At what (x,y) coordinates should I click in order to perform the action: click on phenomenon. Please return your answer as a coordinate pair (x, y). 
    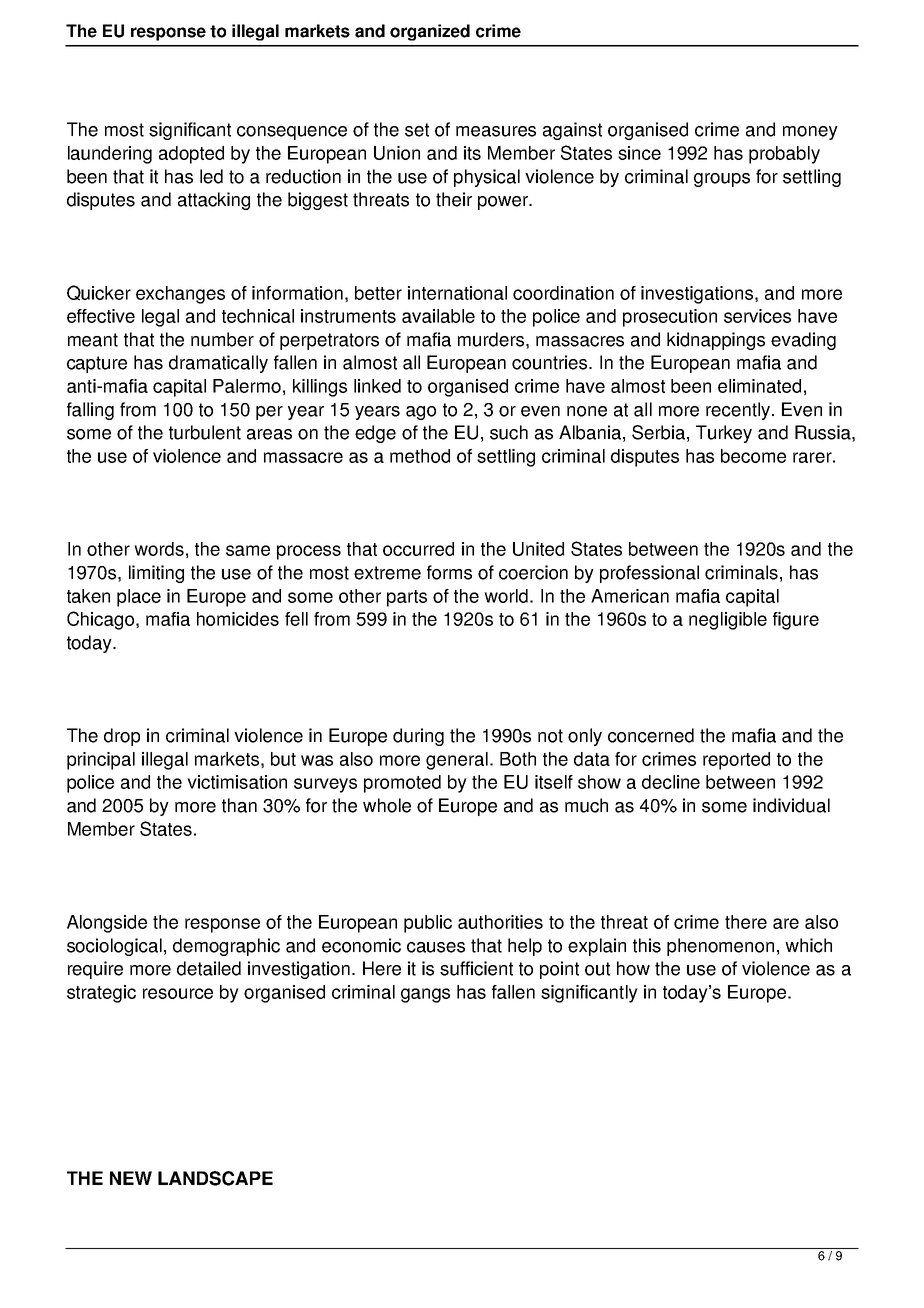
    Looking at the image, I should click on (720, 947).
